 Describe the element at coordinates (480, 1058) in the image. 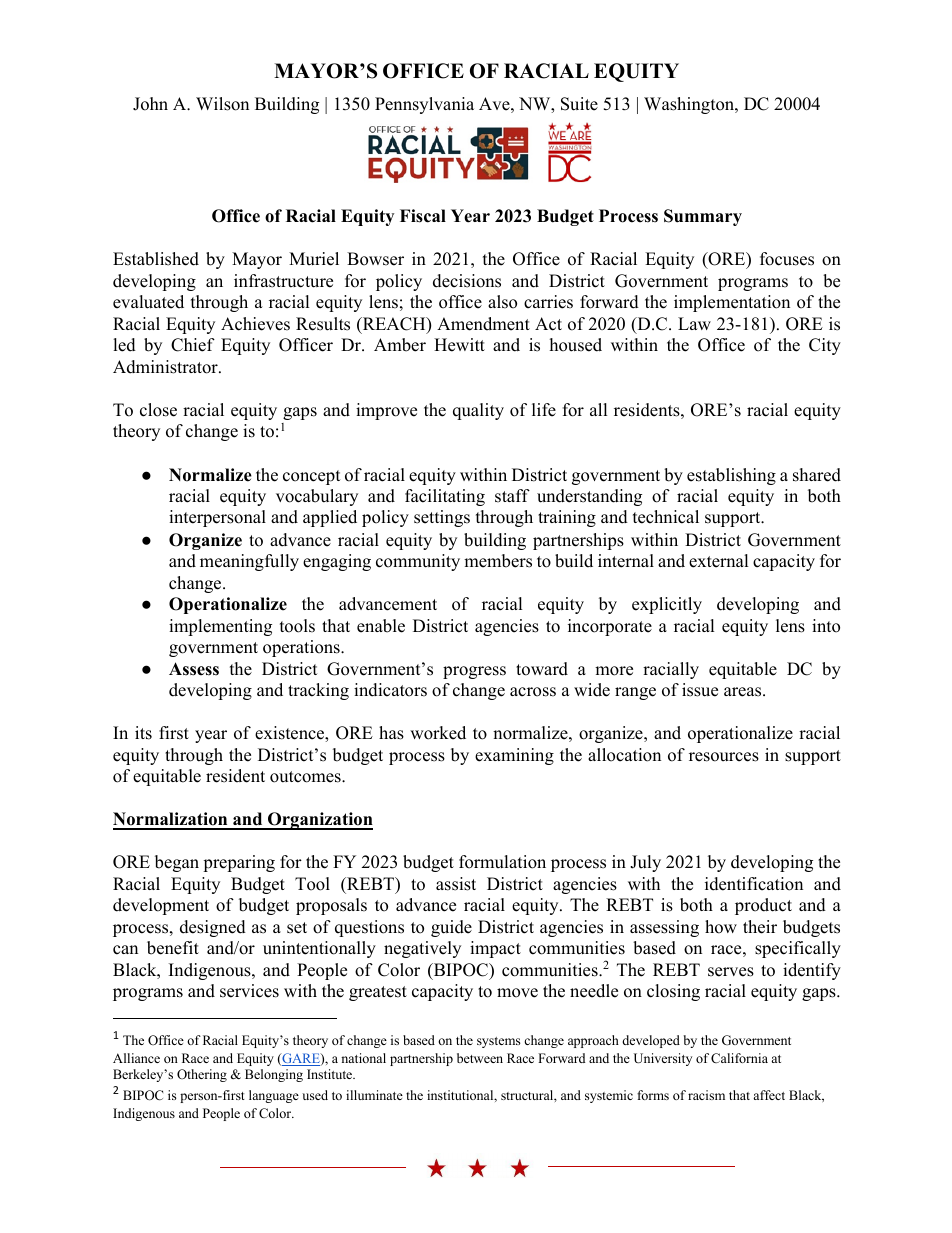

I see `between` at that location.
